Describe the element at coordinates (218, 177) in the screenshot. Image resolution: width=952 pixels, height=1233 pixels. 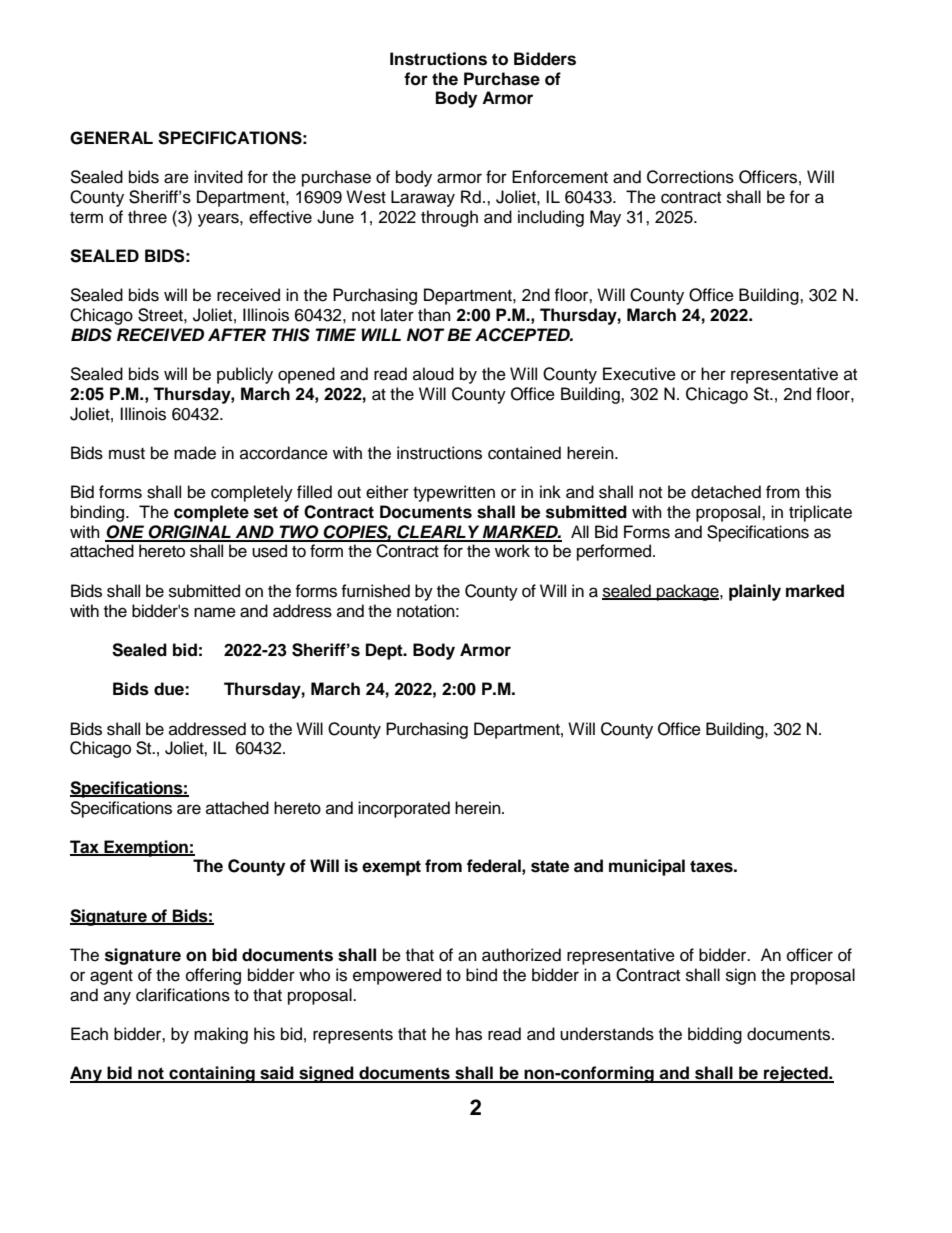
I see `invited` at that location.
